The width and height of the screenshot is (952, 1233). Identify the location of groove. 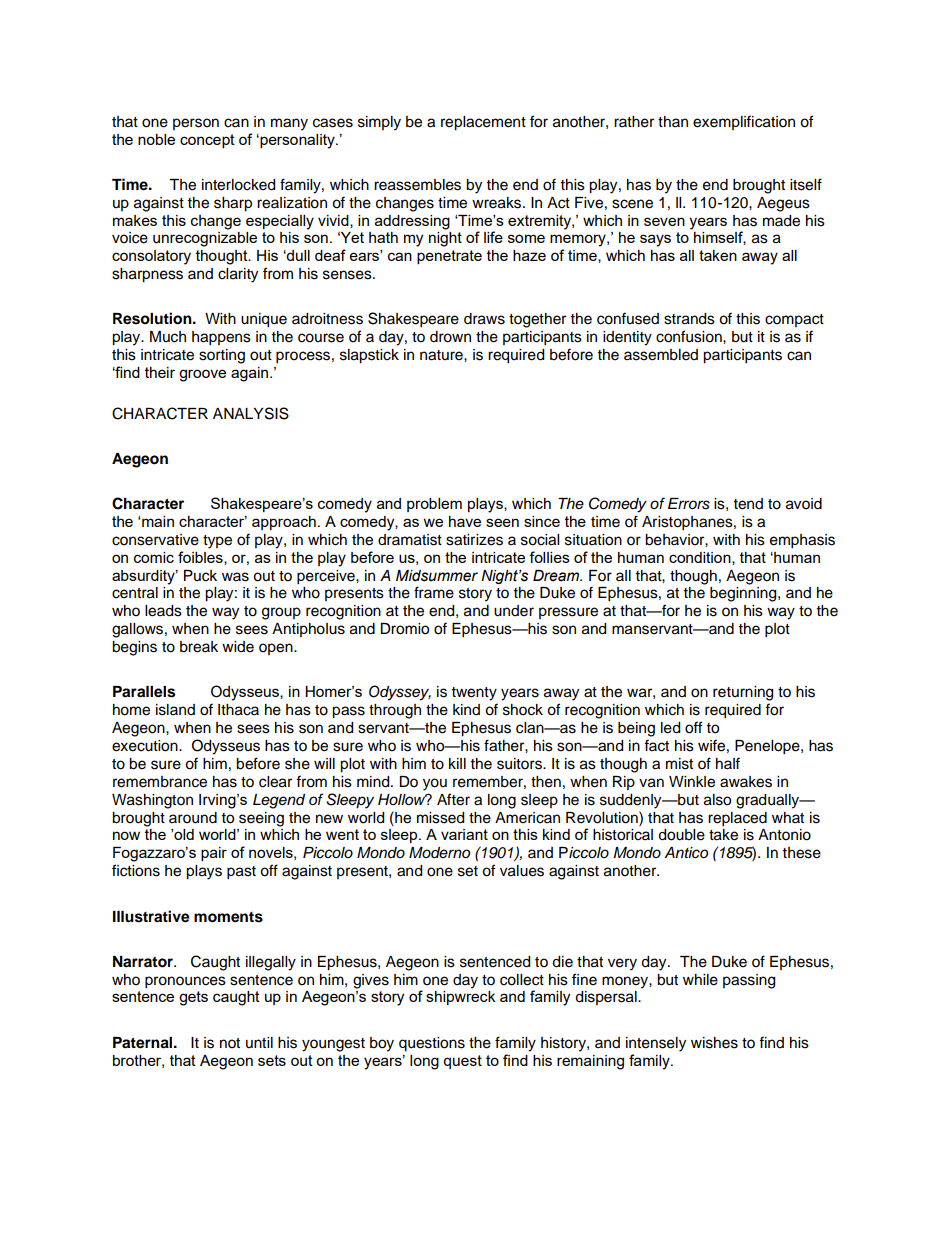
(202, 375).
